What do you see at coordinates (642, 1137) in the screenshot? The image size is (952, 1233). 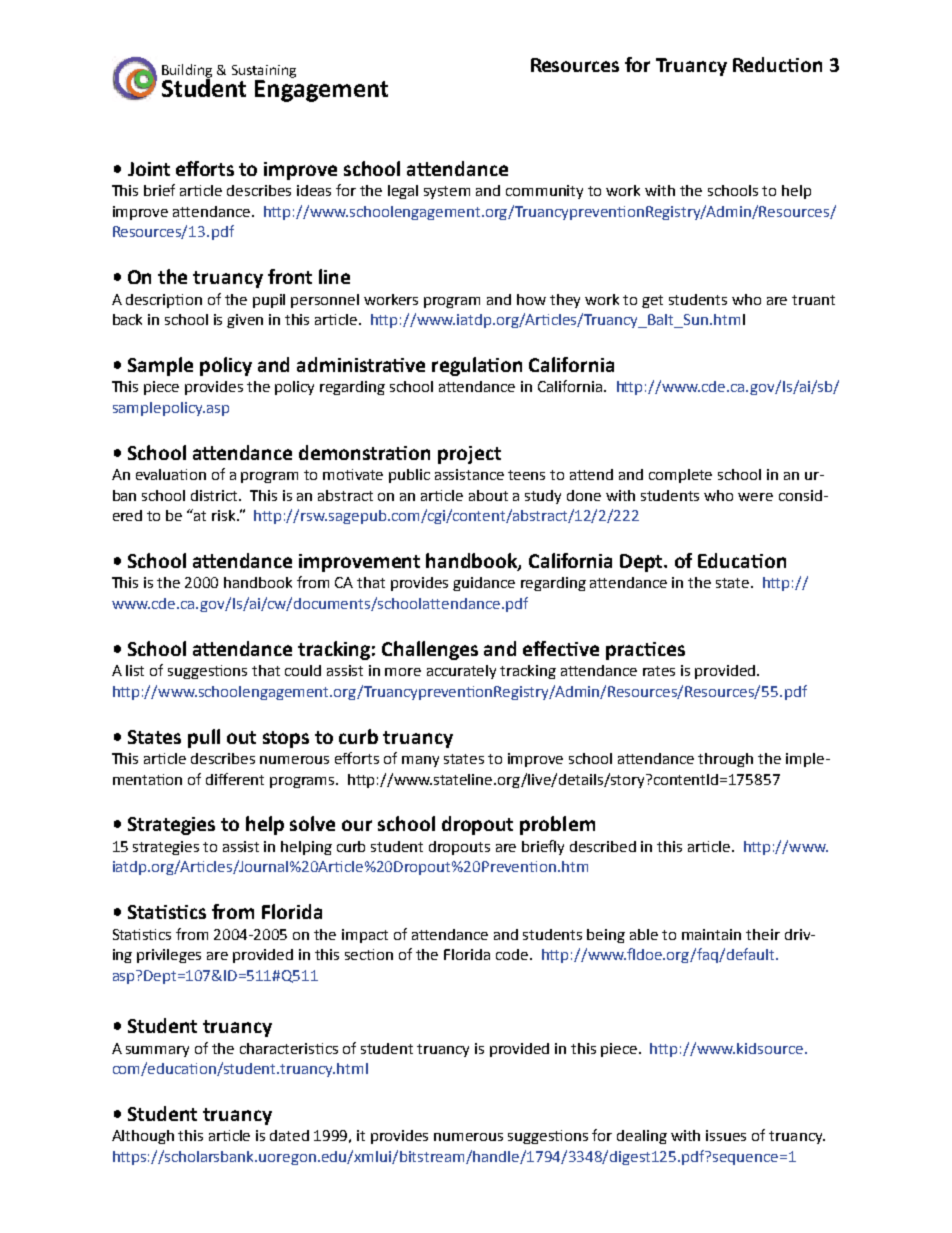 I see `dealing` at bounding box center [642, 1137].
